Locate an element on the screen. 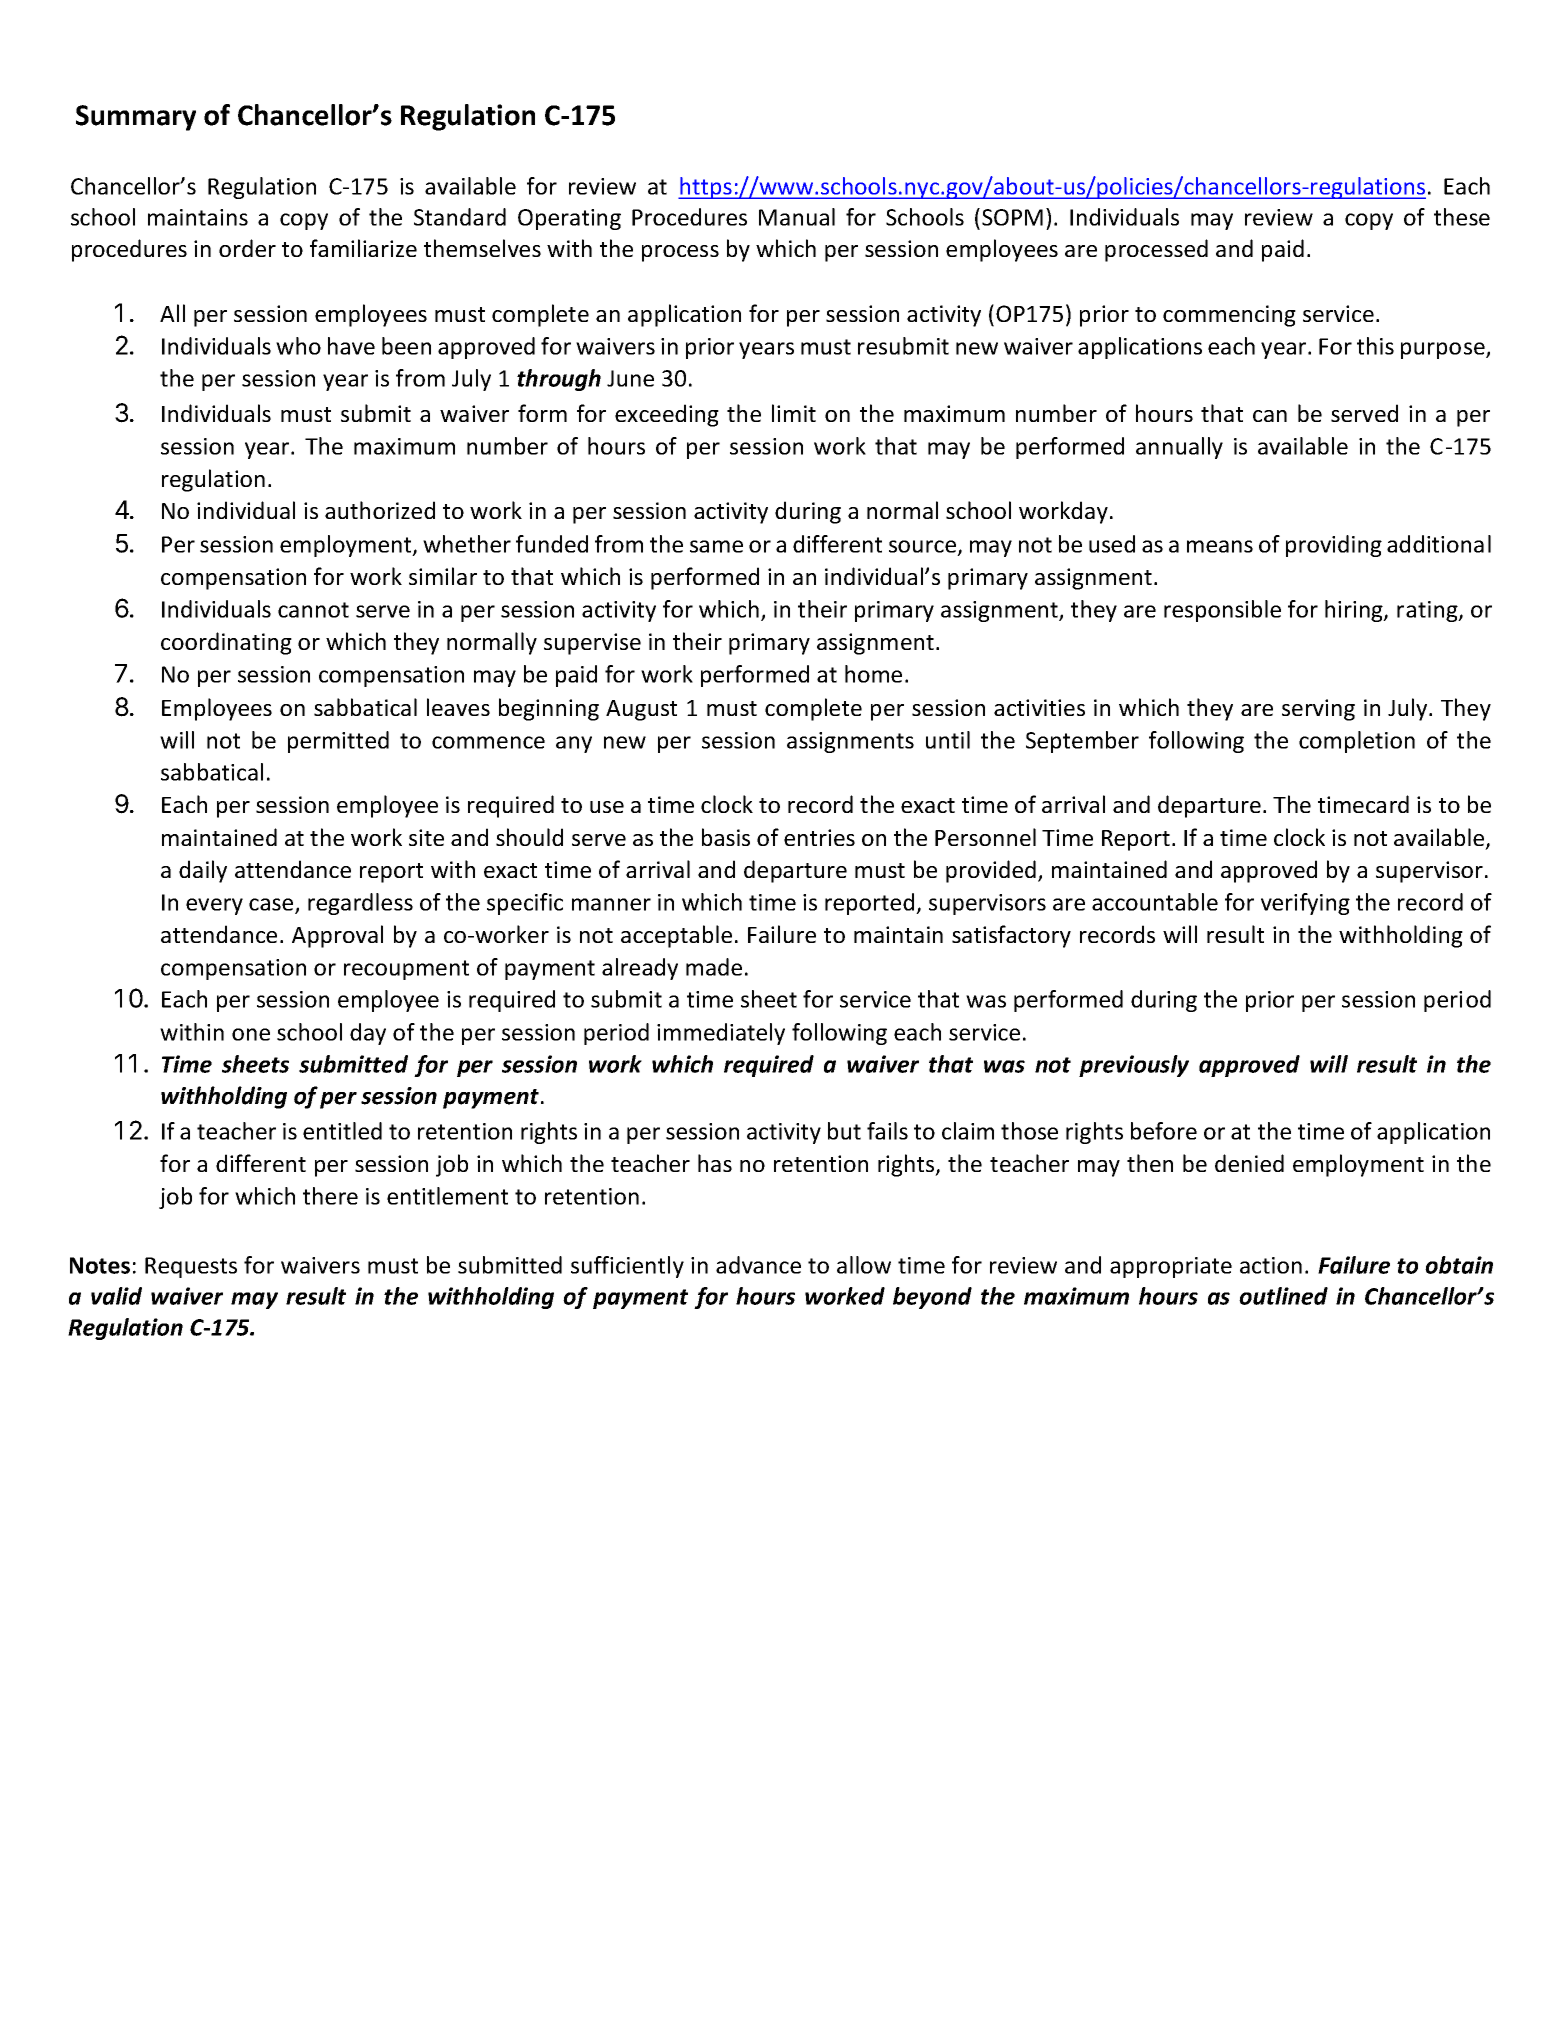 This screenshot has height=2028, width=1567. Requests is located at coordinates (191, 1267).
